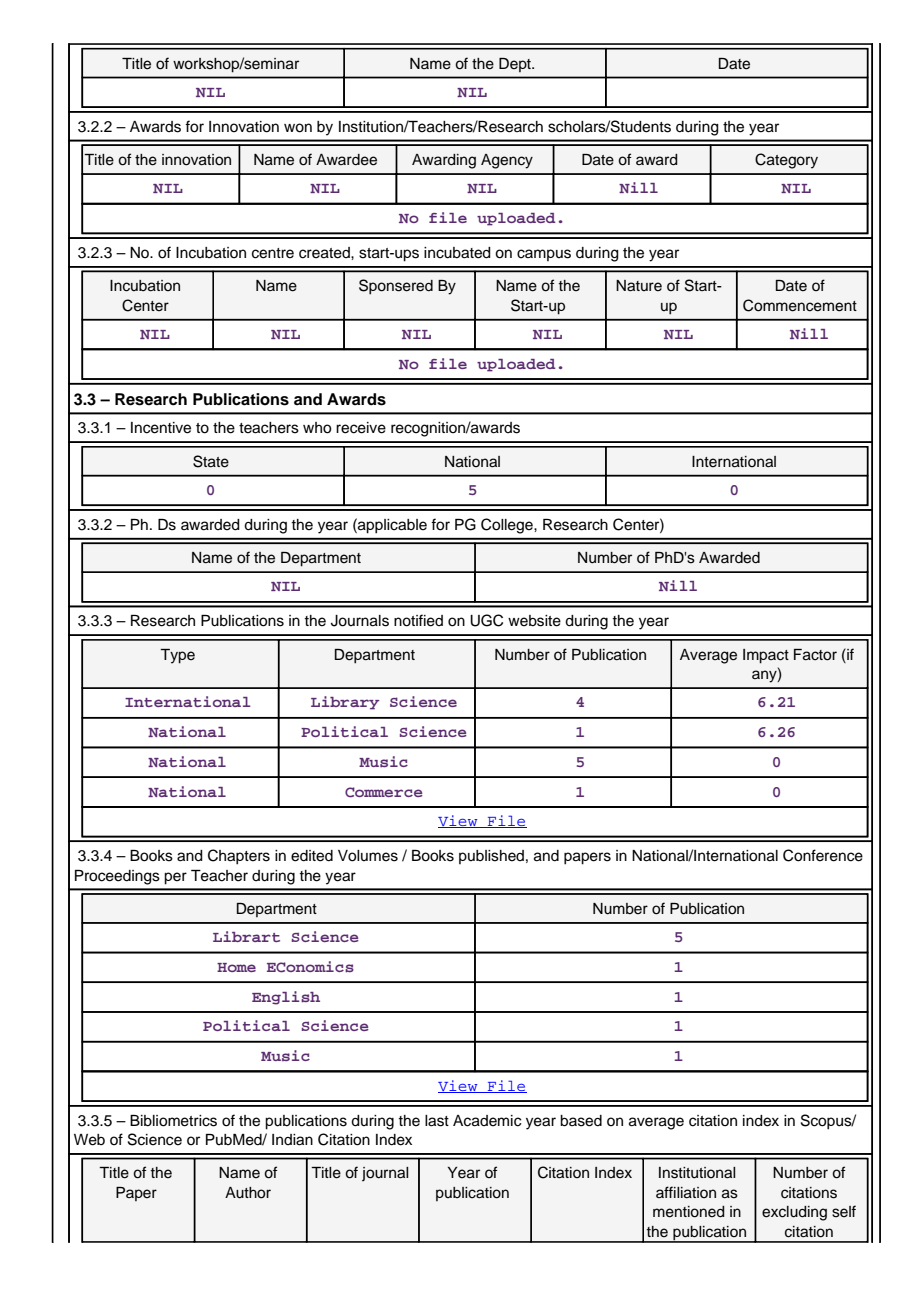 The width and height of the screenshot is (924, 1308). What do you see at coordinates (298, 128) in the screenshot?
I see `won` at bounding box center [298, 128].
